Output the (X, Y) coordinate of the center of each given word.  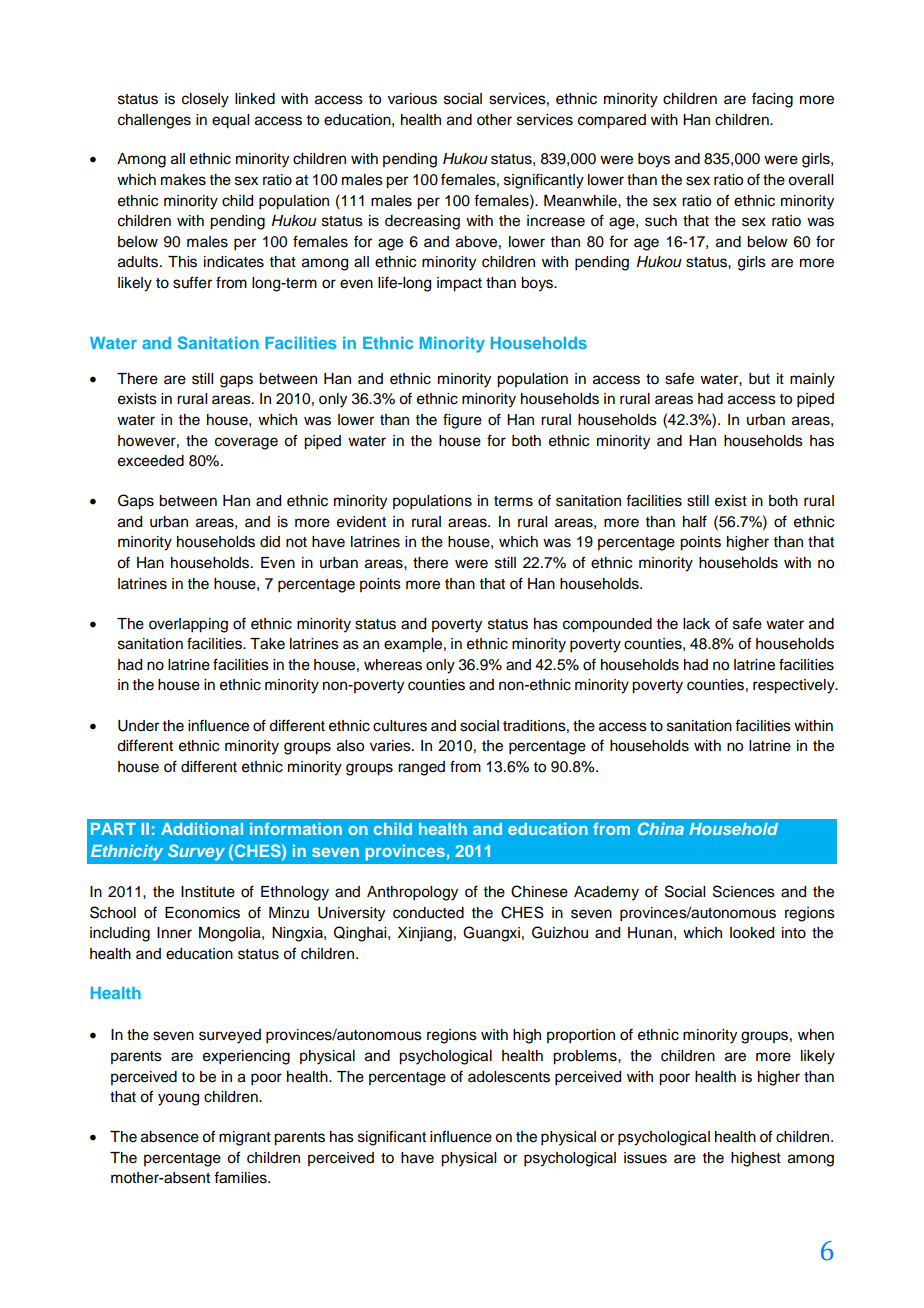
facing (772, 100)
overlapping (188, 625)
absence (170, 1137)
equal (230, 121)
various (412, 99)
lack (696, 624)
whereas (393, 665)
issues (645, 1158)
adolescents (509, 1077)
